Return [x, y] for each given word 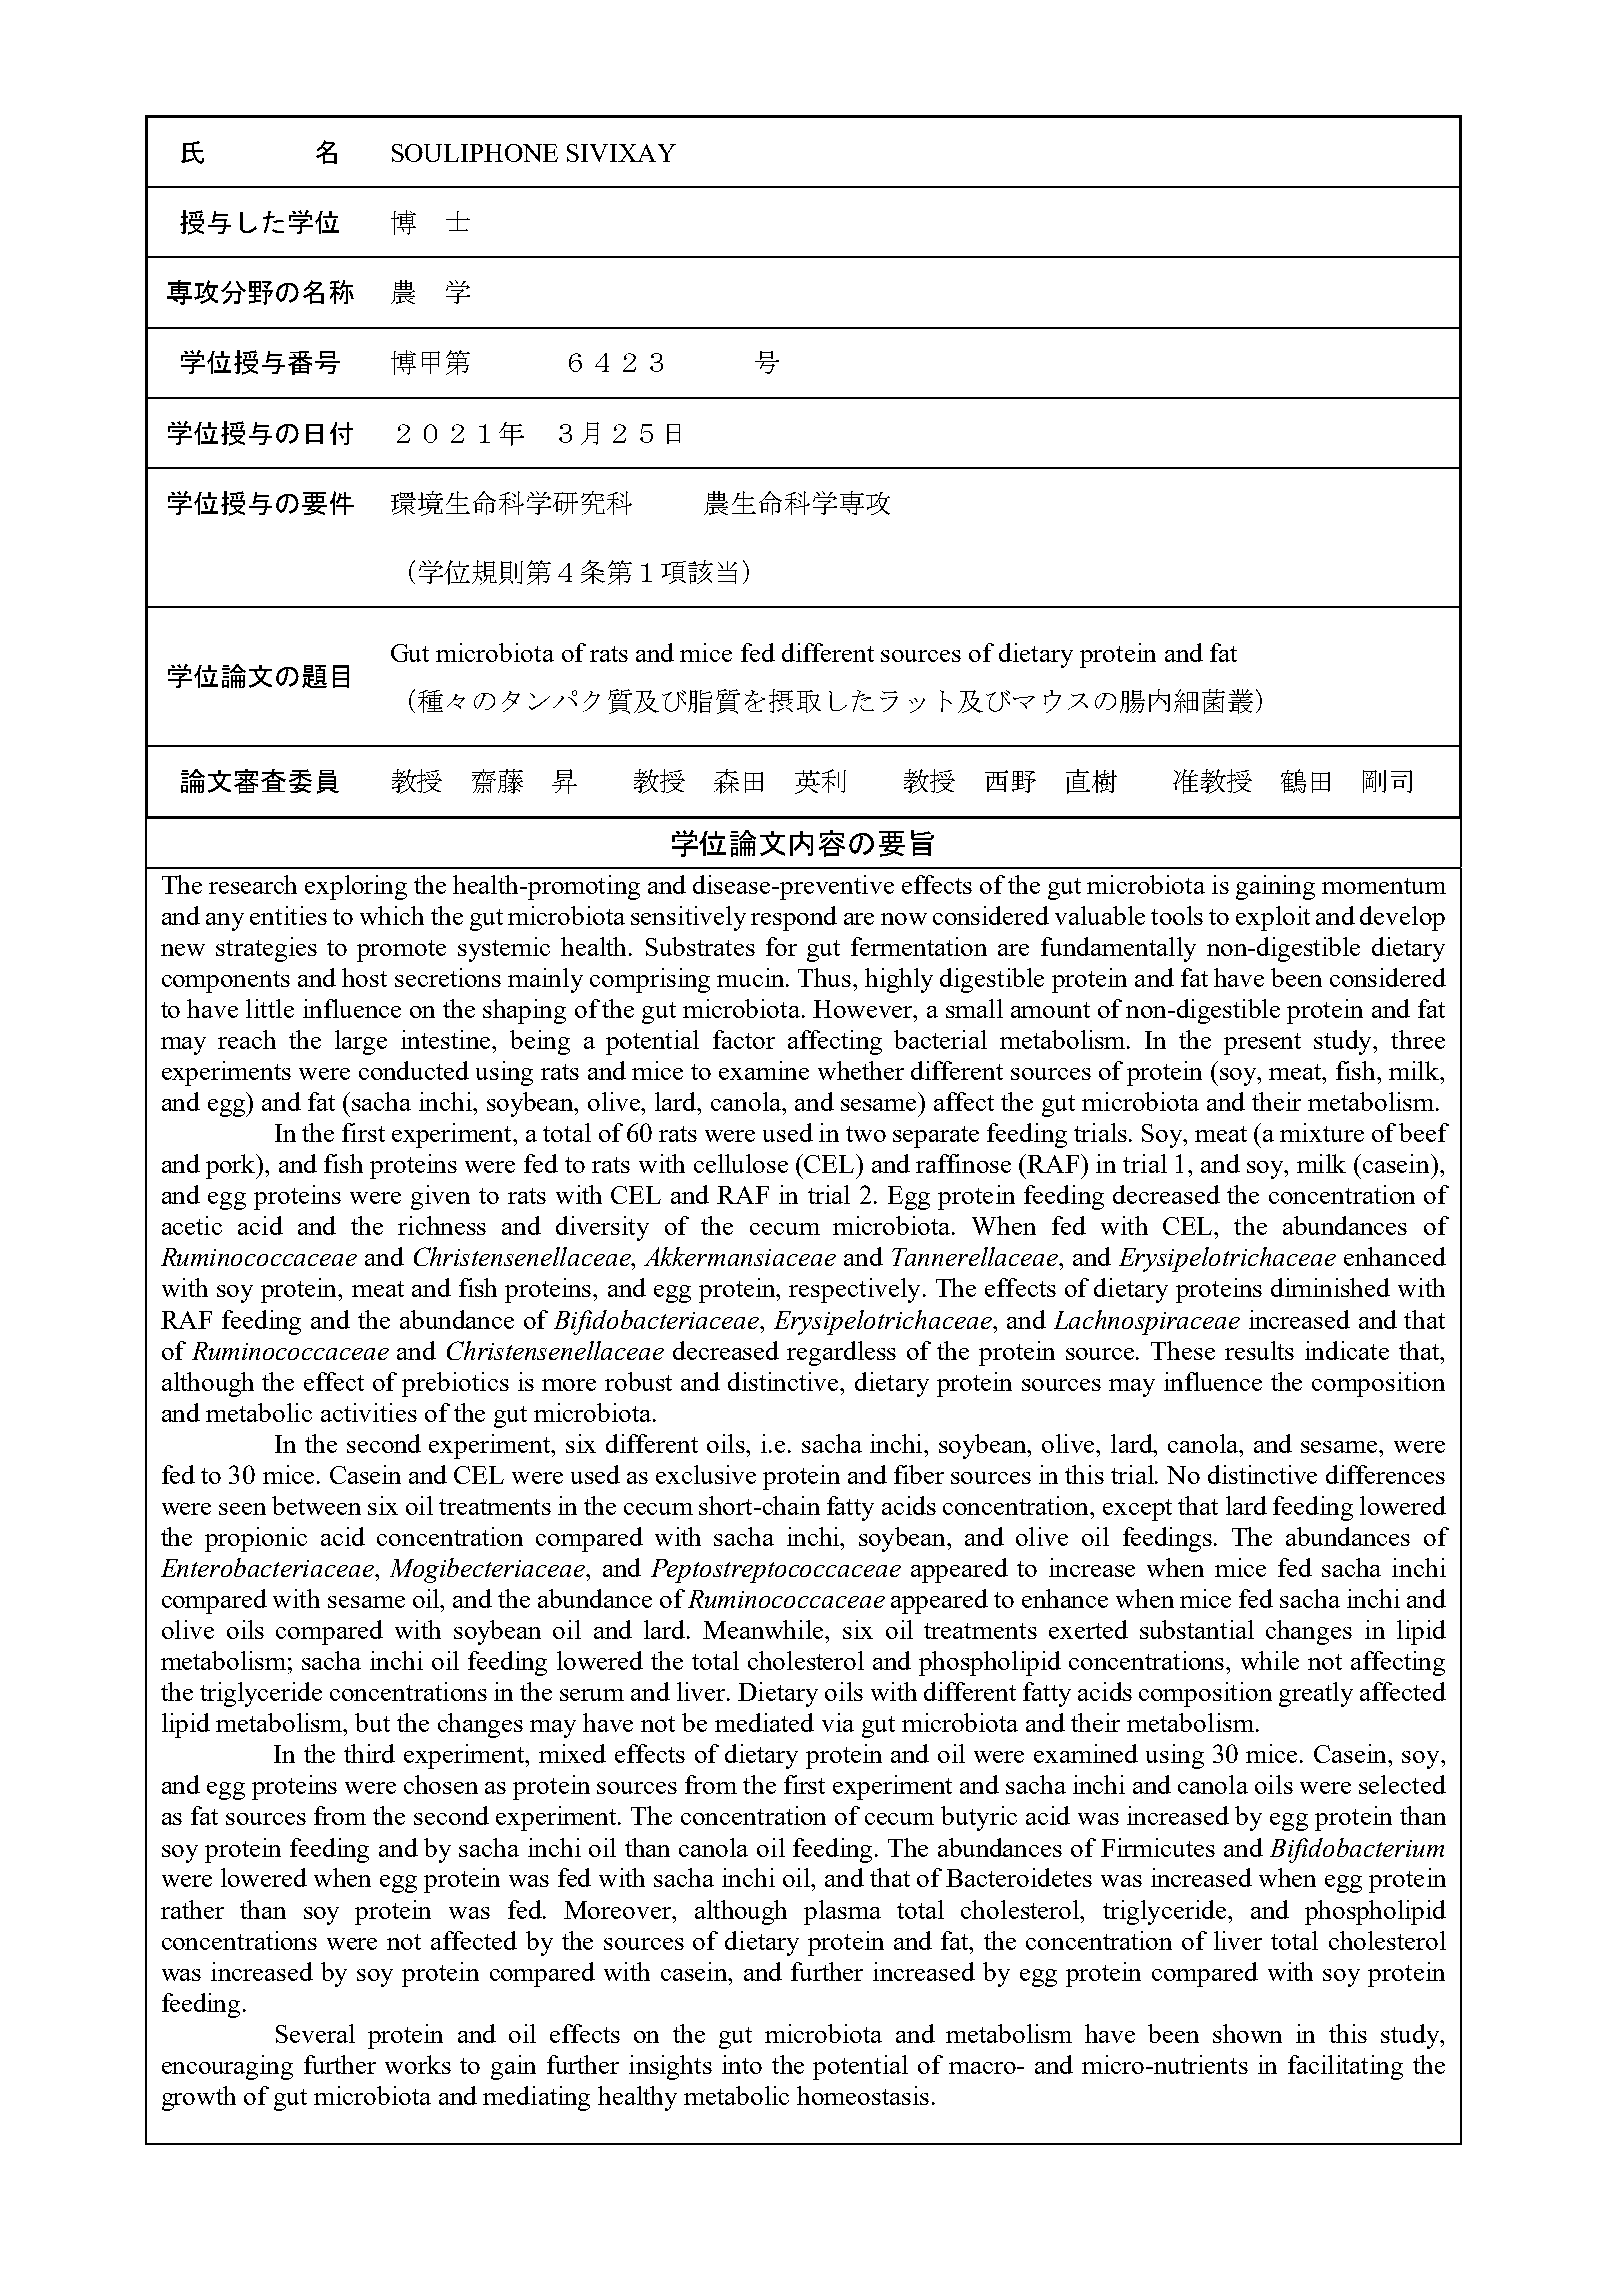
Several [315, 2033]
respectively [854, 1290]
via [838, 1722]
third [369, 1753]
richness [442, 1225]
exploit [1273, 918]
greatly [1316, 1694]
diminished [1330, 1287]
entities [288, 915]
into [742, 2064]
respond [794, 918]
